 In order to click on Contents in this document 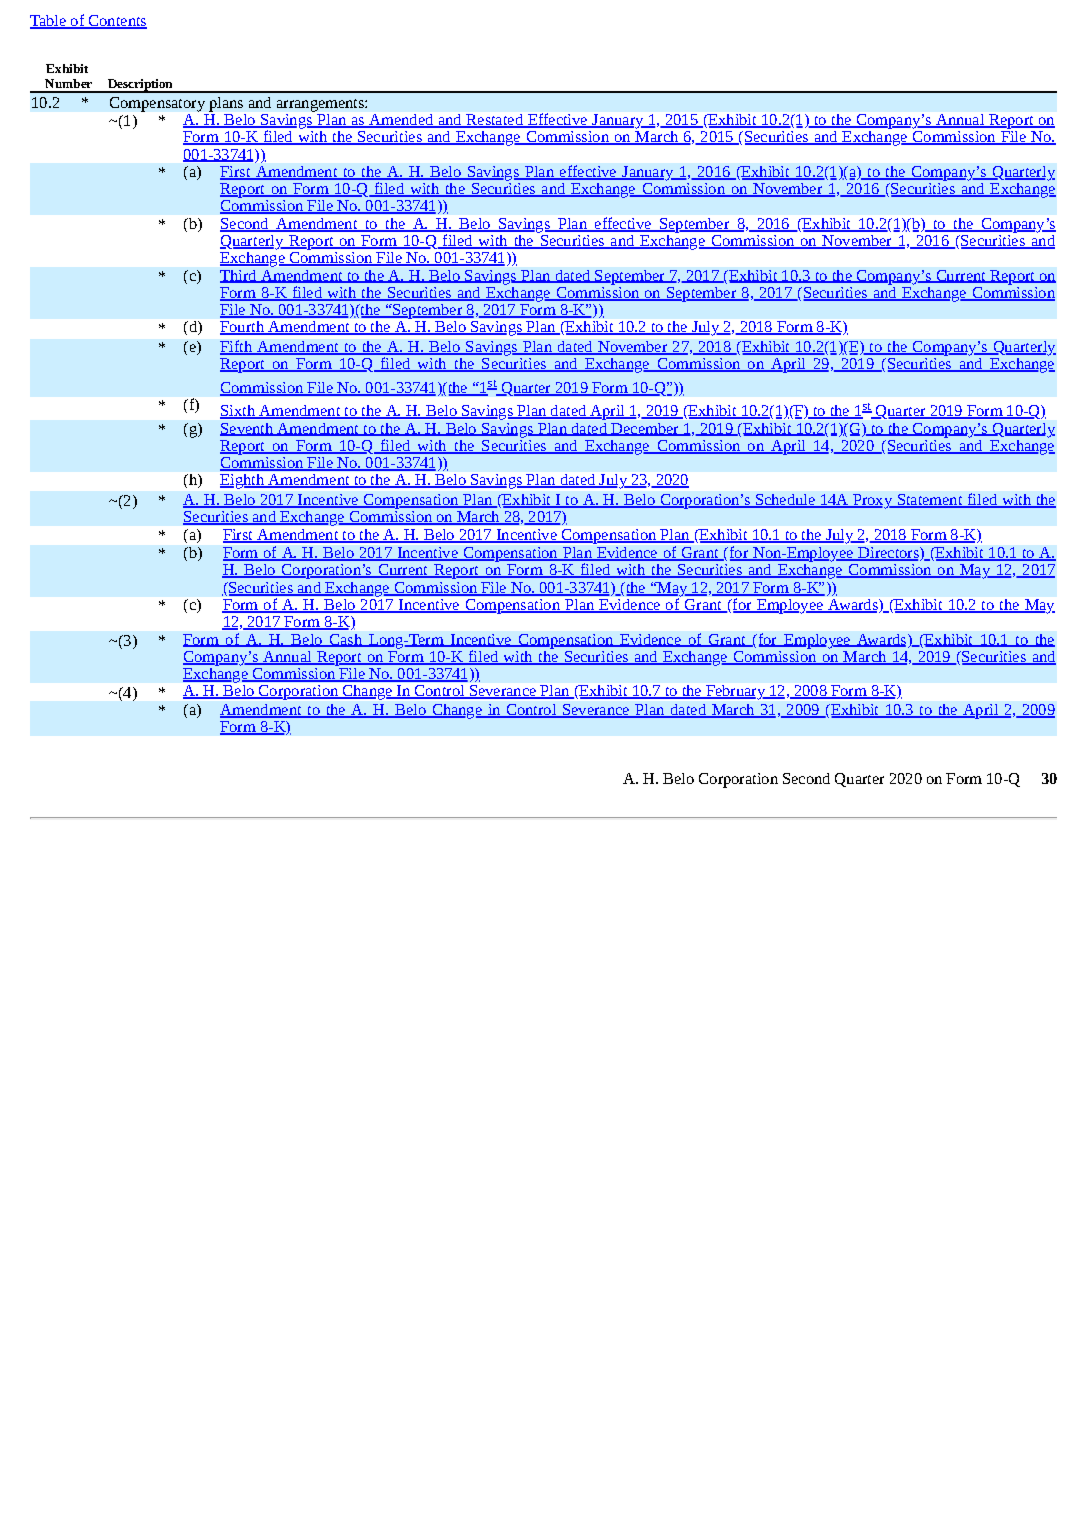, I will do `click(116, 22)`.
